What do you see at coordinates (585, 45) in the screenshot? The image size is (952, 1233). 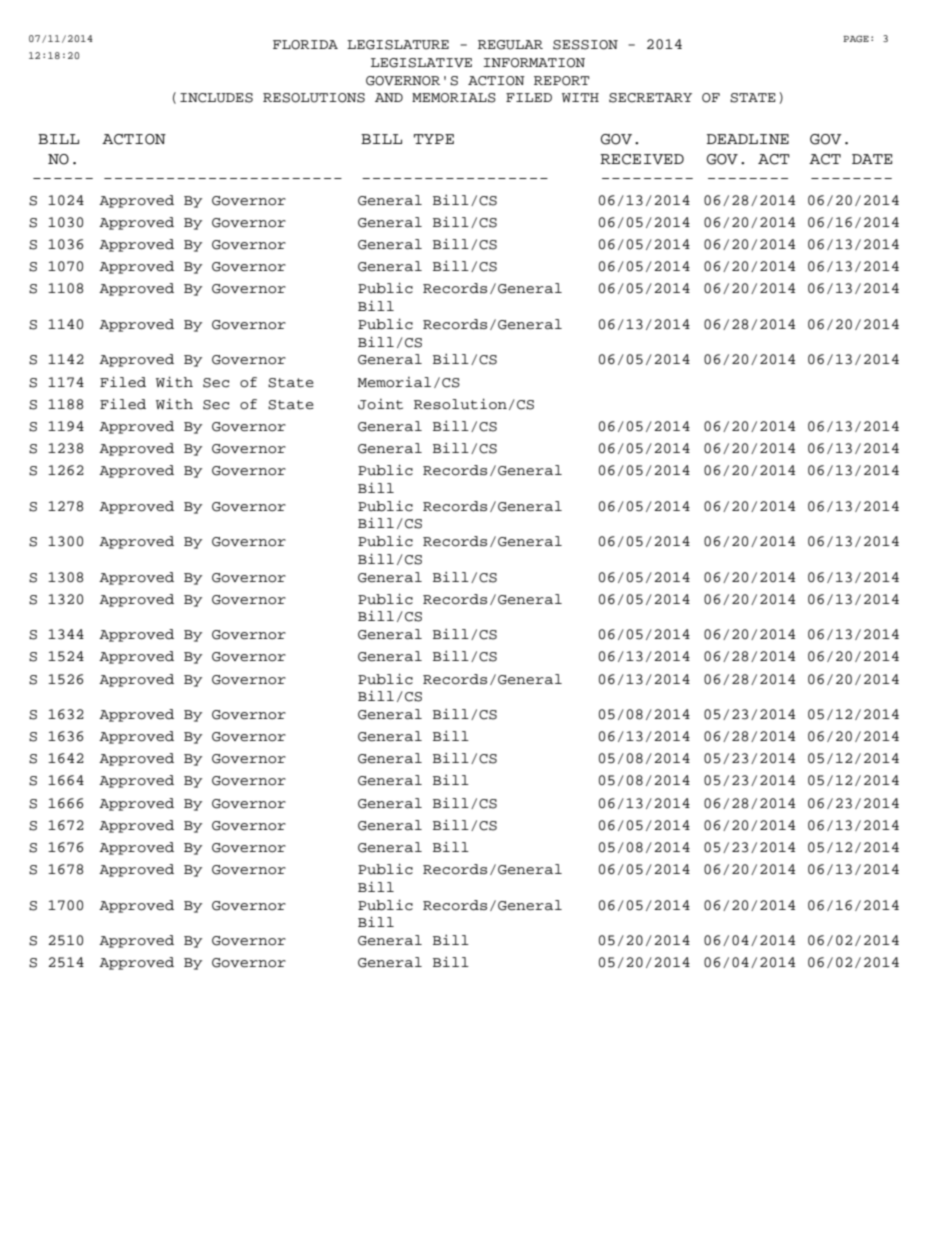 I see `SESSION` at bounding box center [585, 45].
